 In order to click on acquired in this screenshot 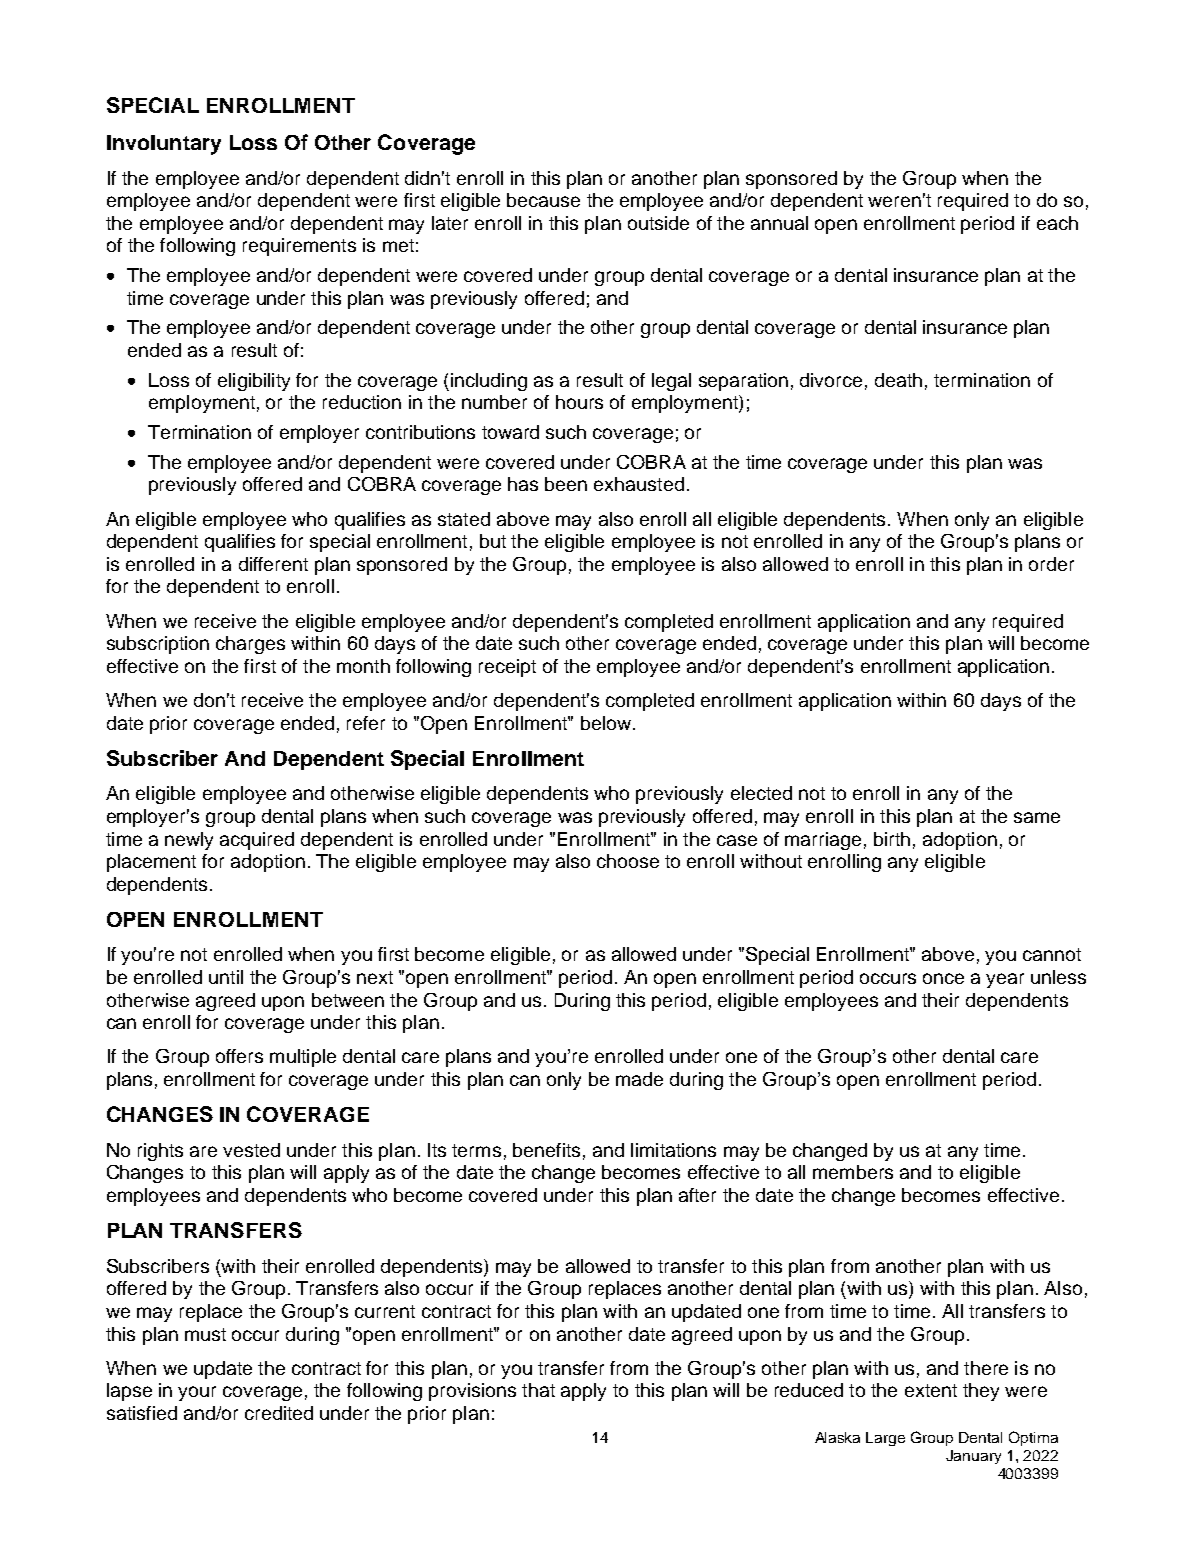, I will do `click(257, 841)`.
